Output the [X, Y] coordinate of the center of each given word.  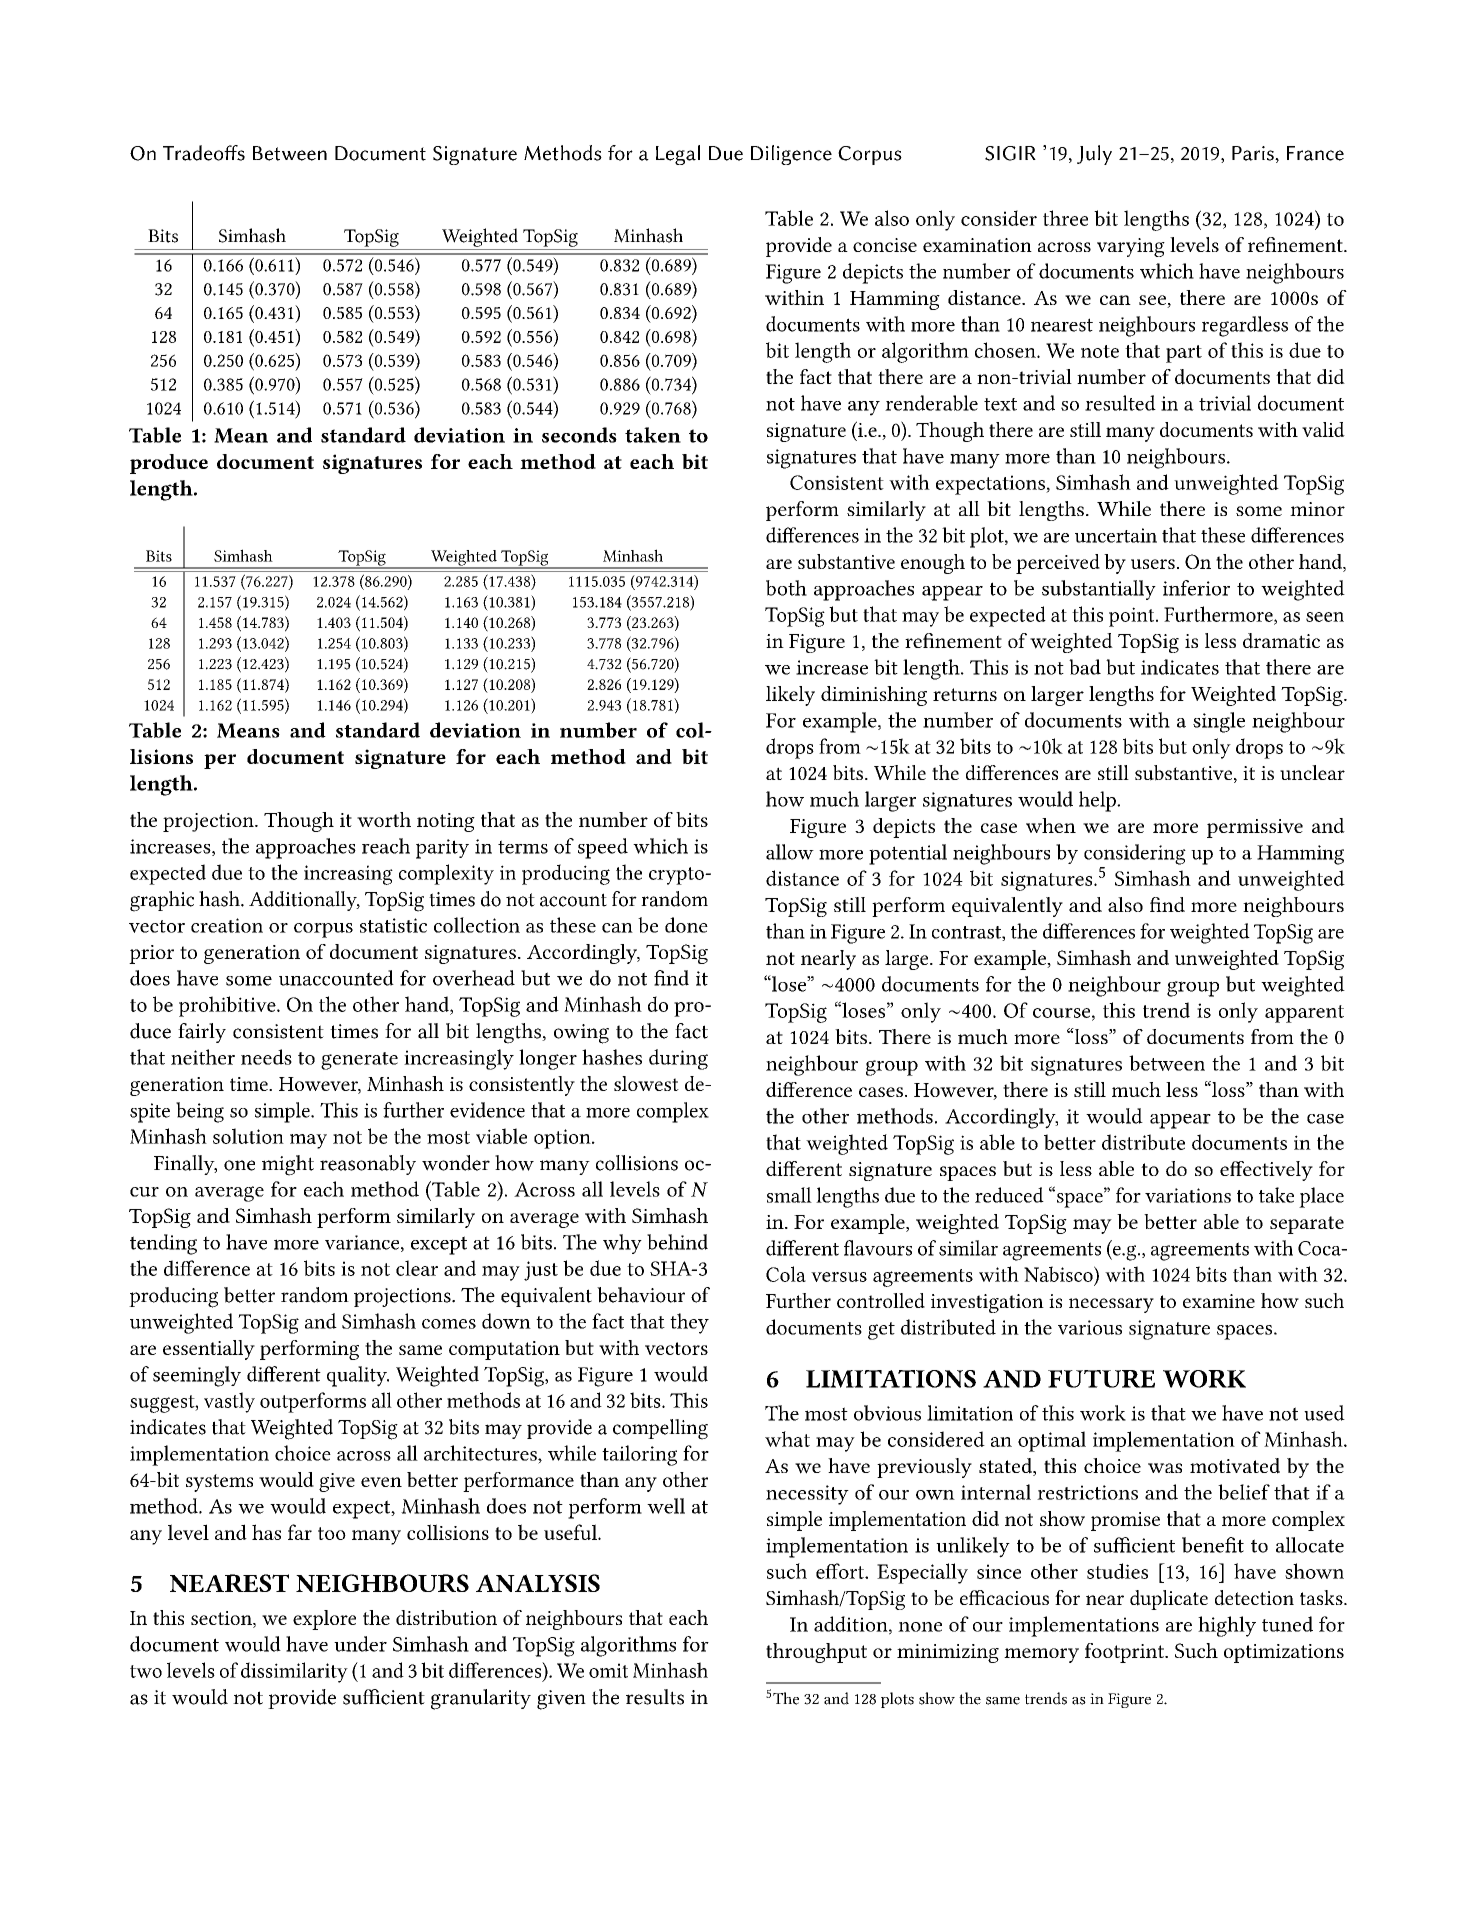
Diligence [791, 155]
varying [1131, 247]
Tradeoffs [204, 153]
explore [324, 1620]
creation [227, 925]
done [686, 925]
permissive [1255, 828]
